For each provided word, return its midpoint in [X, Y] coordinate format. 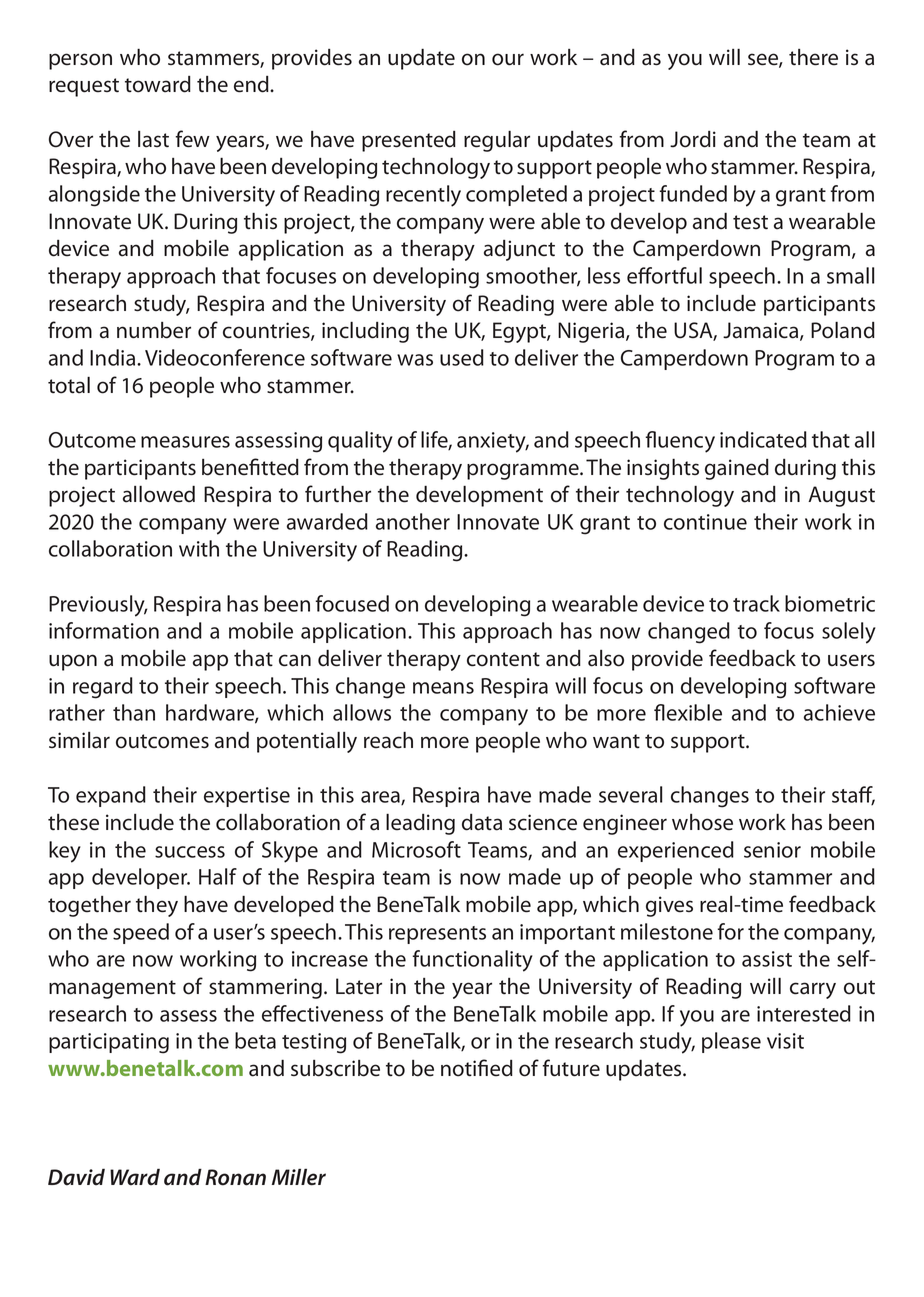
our [508, 59]
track [756, 603]
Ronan [235, 1177]
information [104, 630]
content [503, 659]
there [813, 57]
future [571, 1068]
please [731, 1042]
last [153, 139]
